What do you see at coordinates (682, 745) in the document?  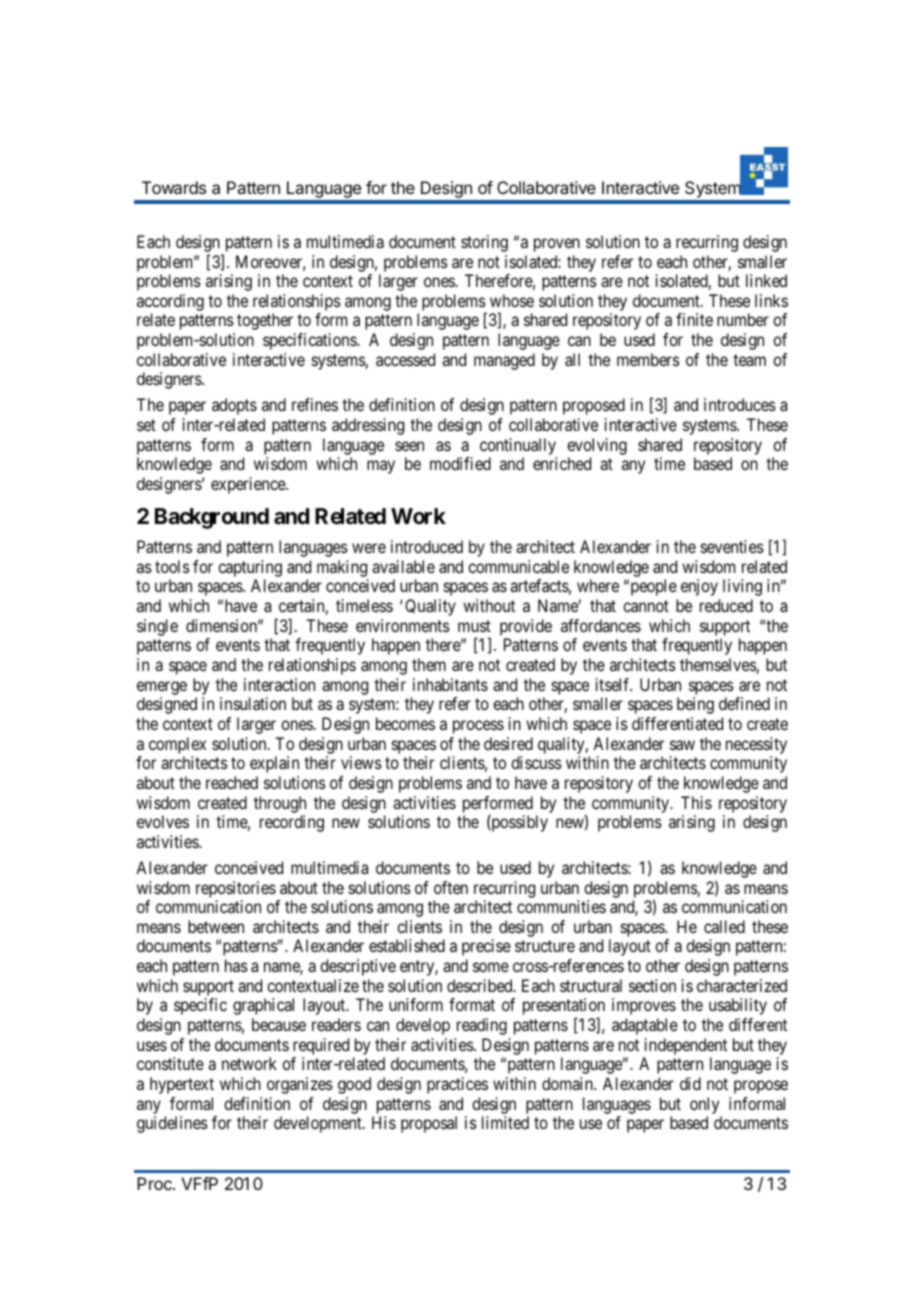 I see `saw` at bounding box center [682, 745].
